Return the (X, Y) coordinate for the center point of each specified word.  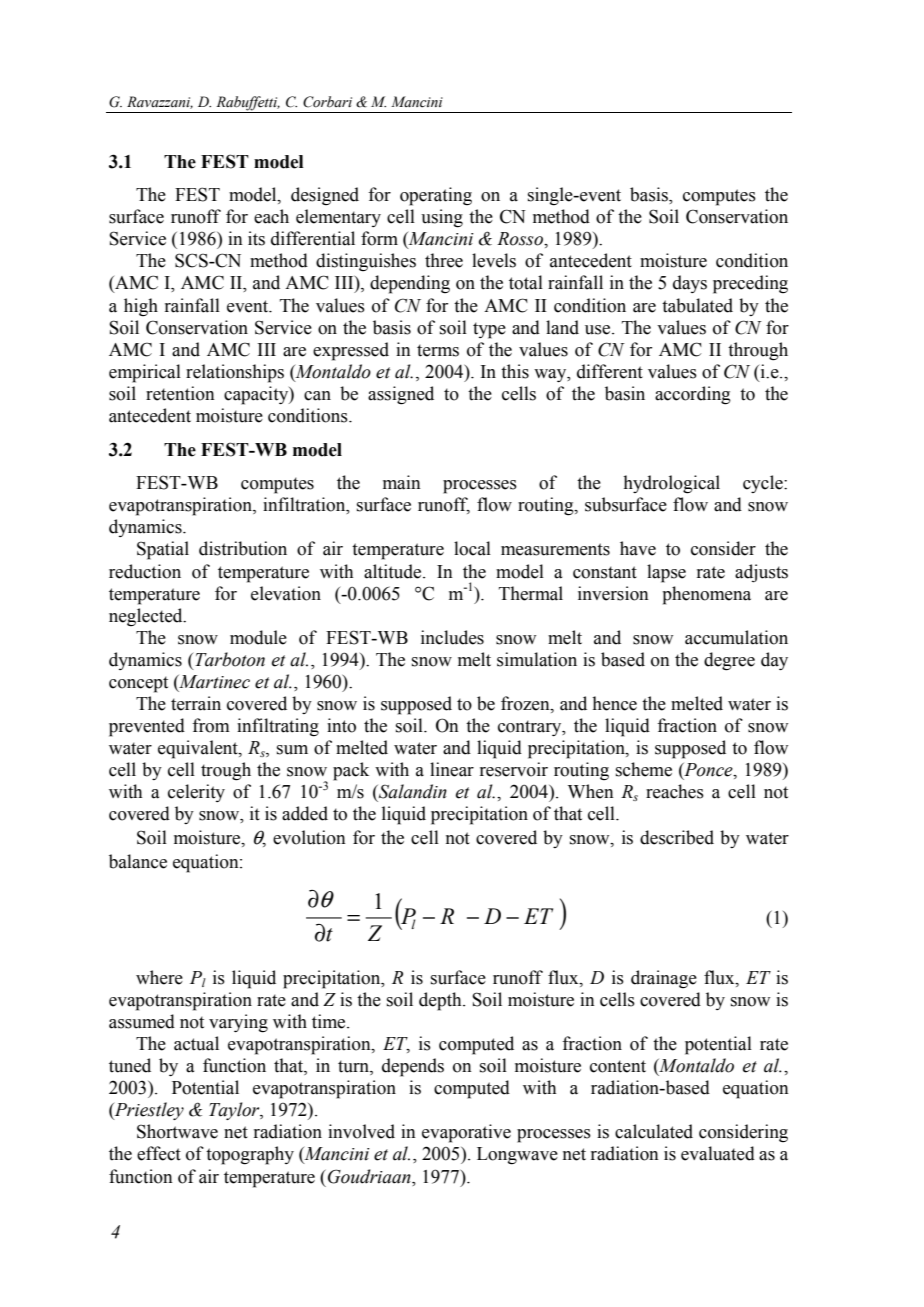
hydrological (671, 484)
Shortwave (177, 1131)
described (677, 837)
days (690, 284)
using (442, 218)
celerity (196, 793)
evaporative (466, 1133)
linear (452, 769)
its (256, 238)
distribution (243, 548)
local (472, 548)
